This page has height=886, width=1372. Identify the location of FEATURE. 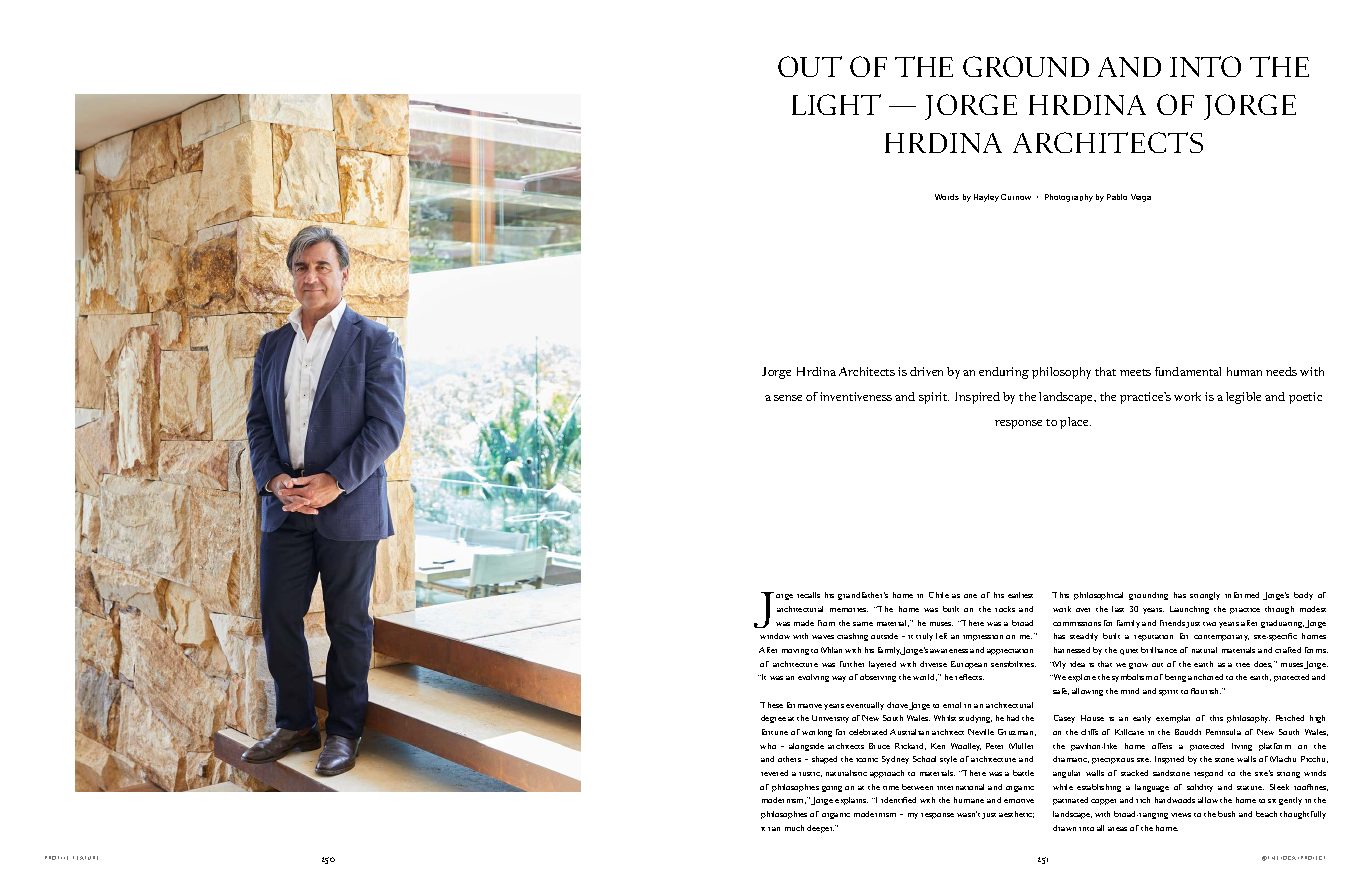
(85, 858).
